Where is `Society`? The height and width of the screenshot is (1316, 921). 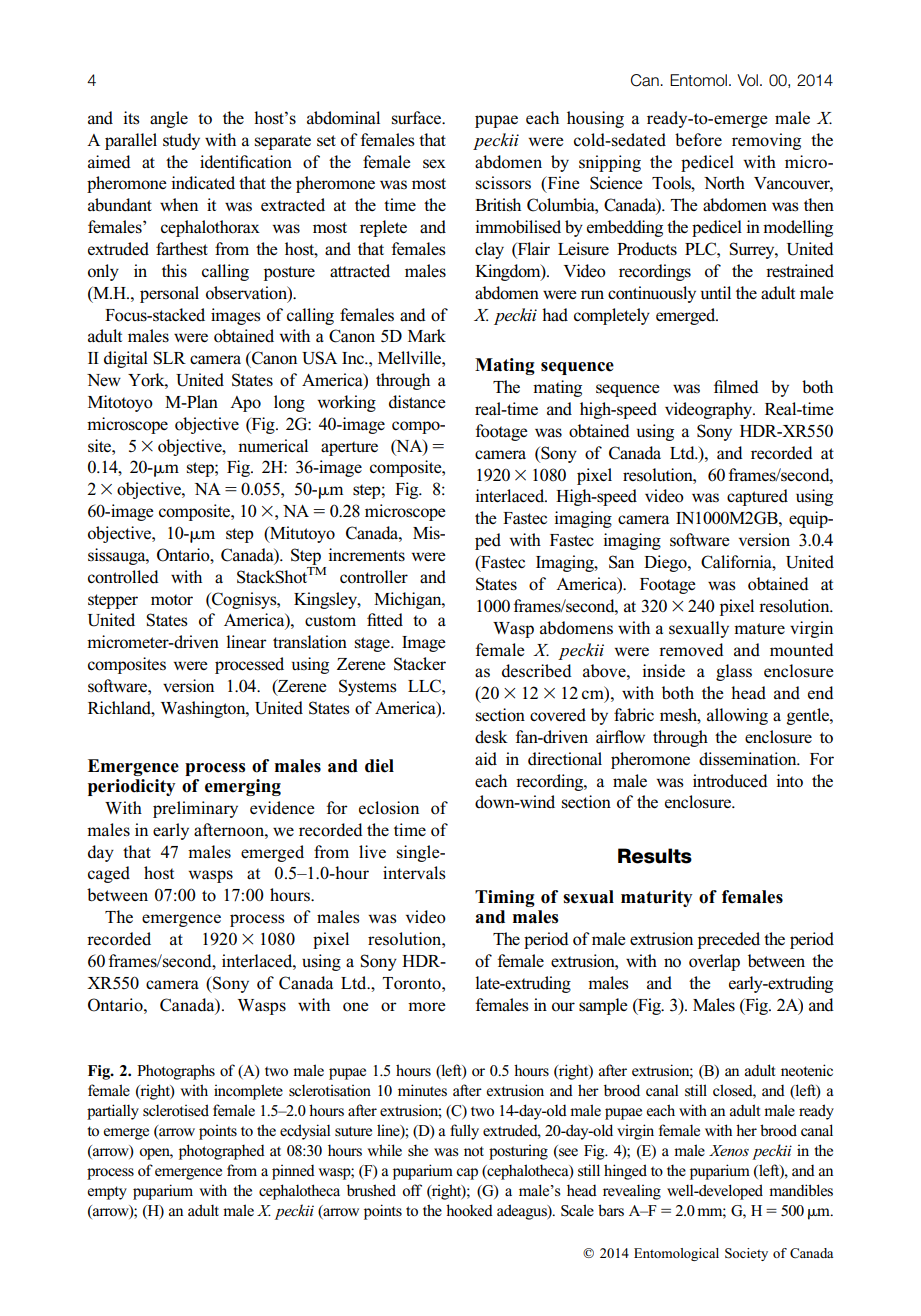 Society is located at coordinates (746, 1254).
